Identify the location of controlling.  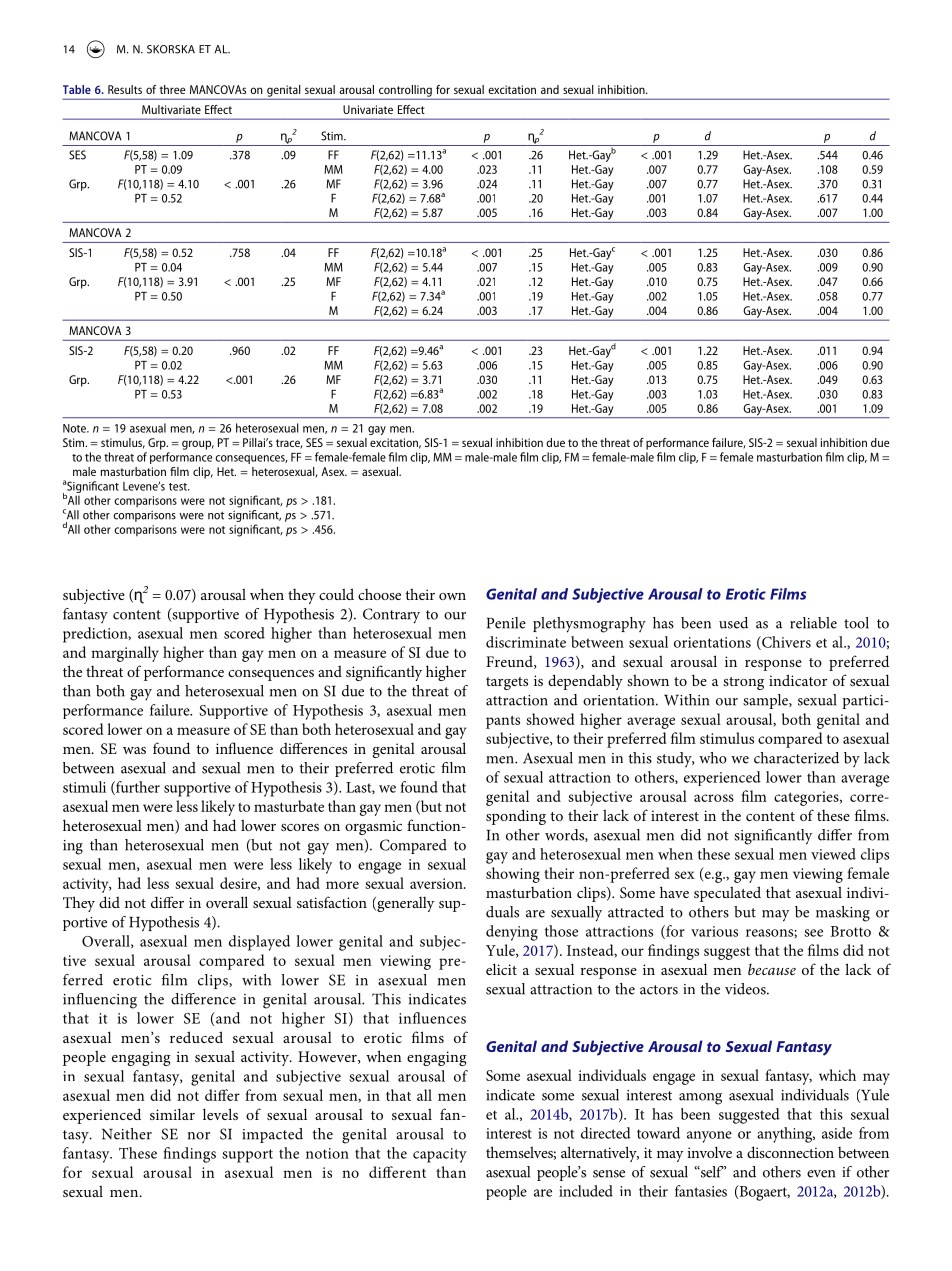
(405, 92).
